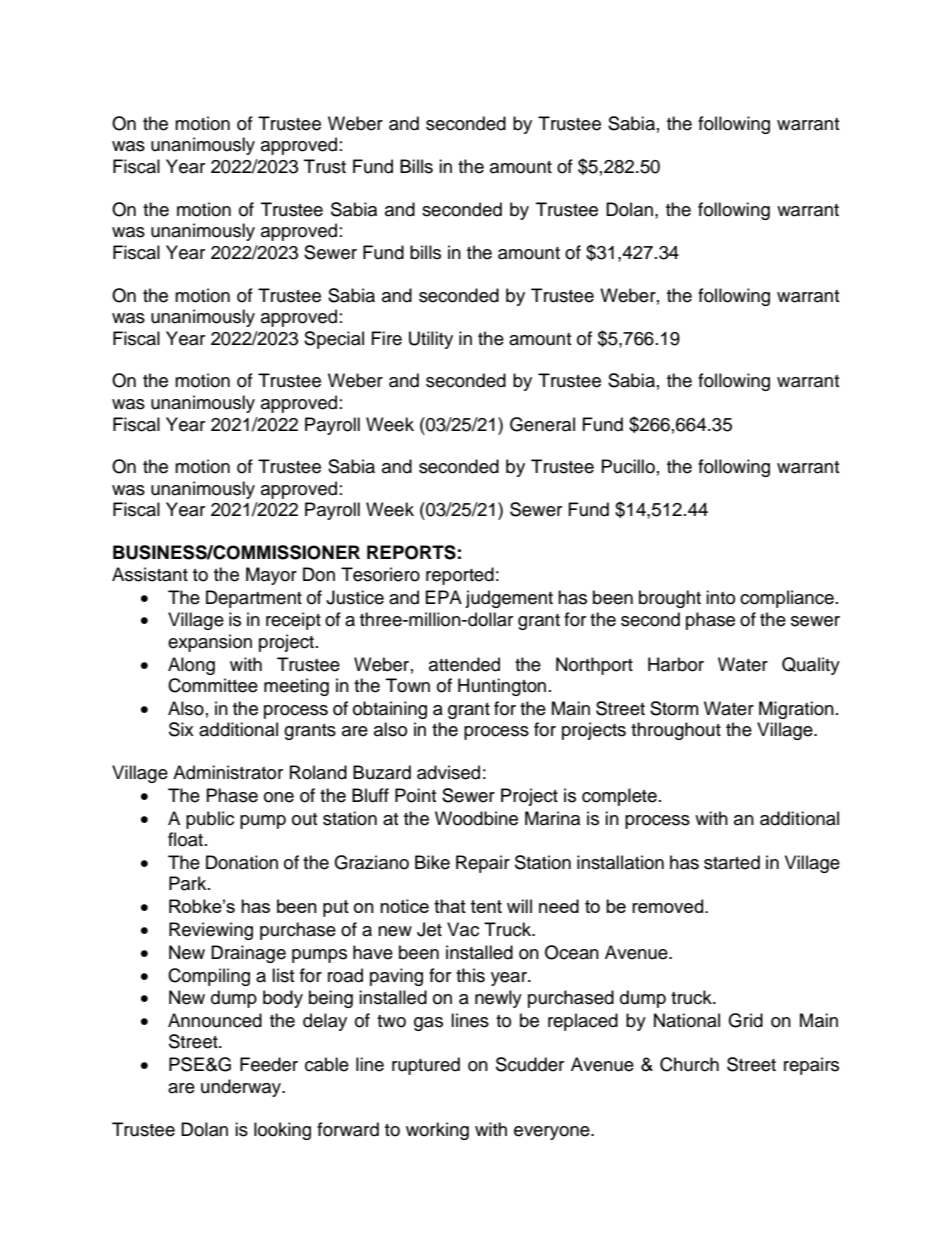 The height and width of the document is (1233, 952). What do you see at coordinates (463, 929) in the document?
I see `Vac` at bounding box center [463, 929].
